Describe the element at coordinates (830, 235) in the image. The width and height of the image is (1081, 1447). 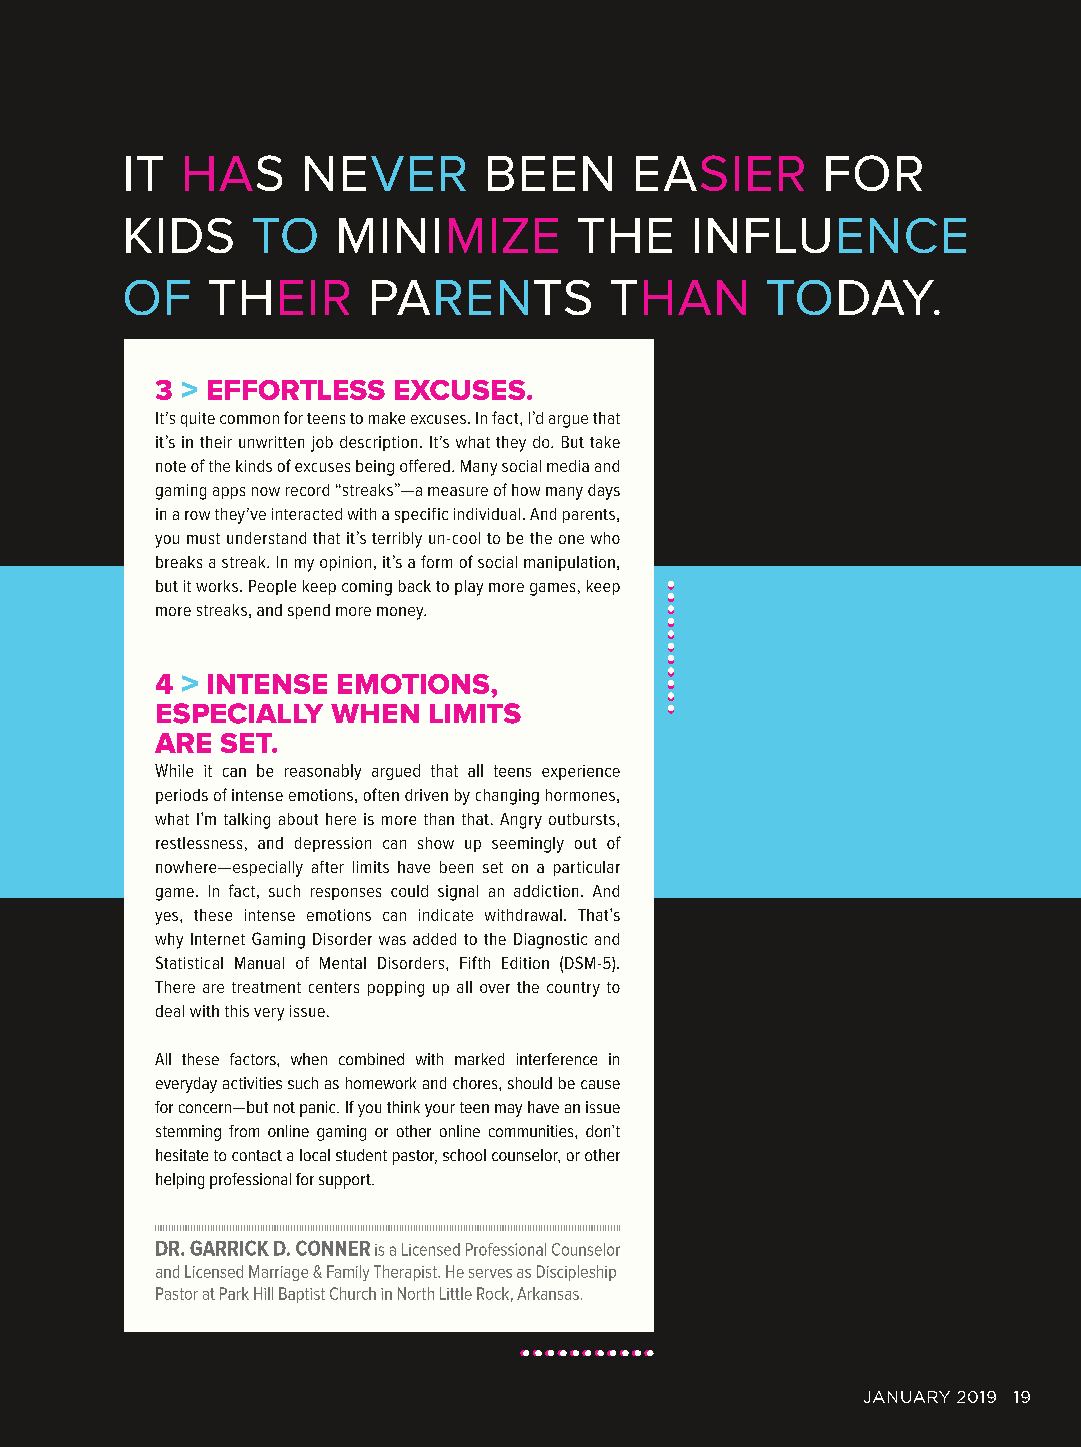
I see `INFLUENCE` at that location.
